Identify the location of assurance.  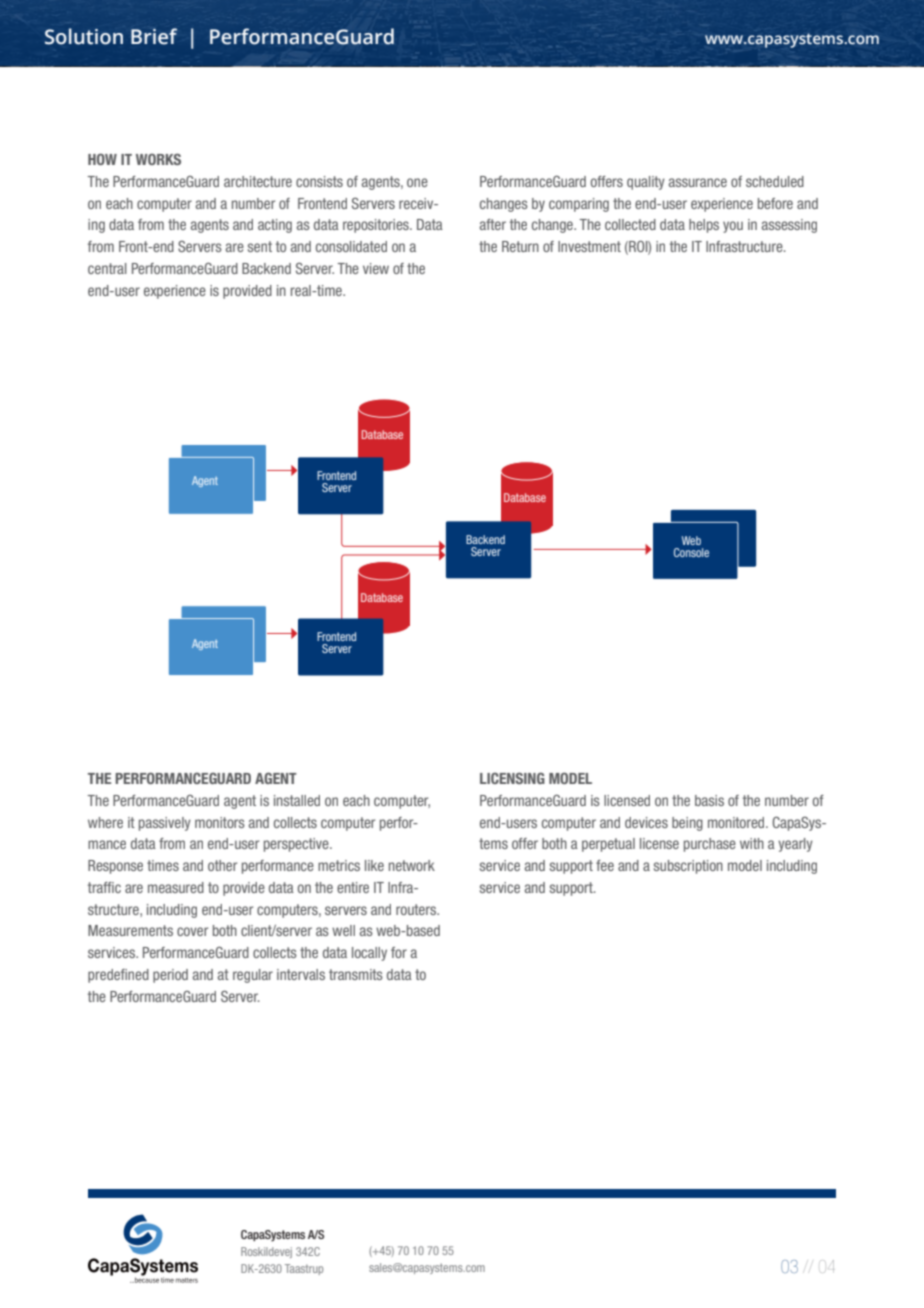
(698, 182).
